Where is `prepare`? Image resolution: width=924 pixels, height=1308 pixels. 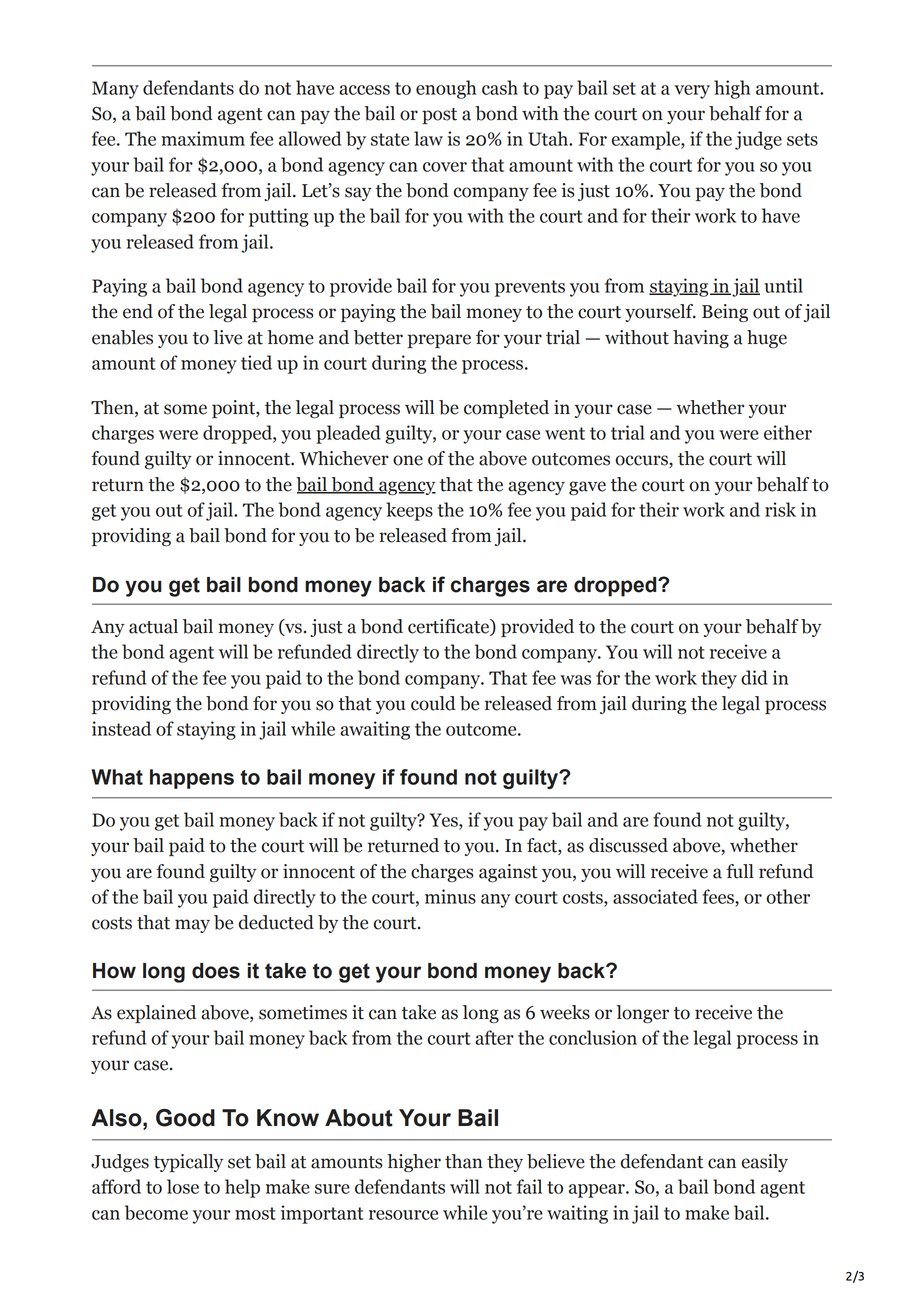 prepare is located at coordinates (439, 341).
